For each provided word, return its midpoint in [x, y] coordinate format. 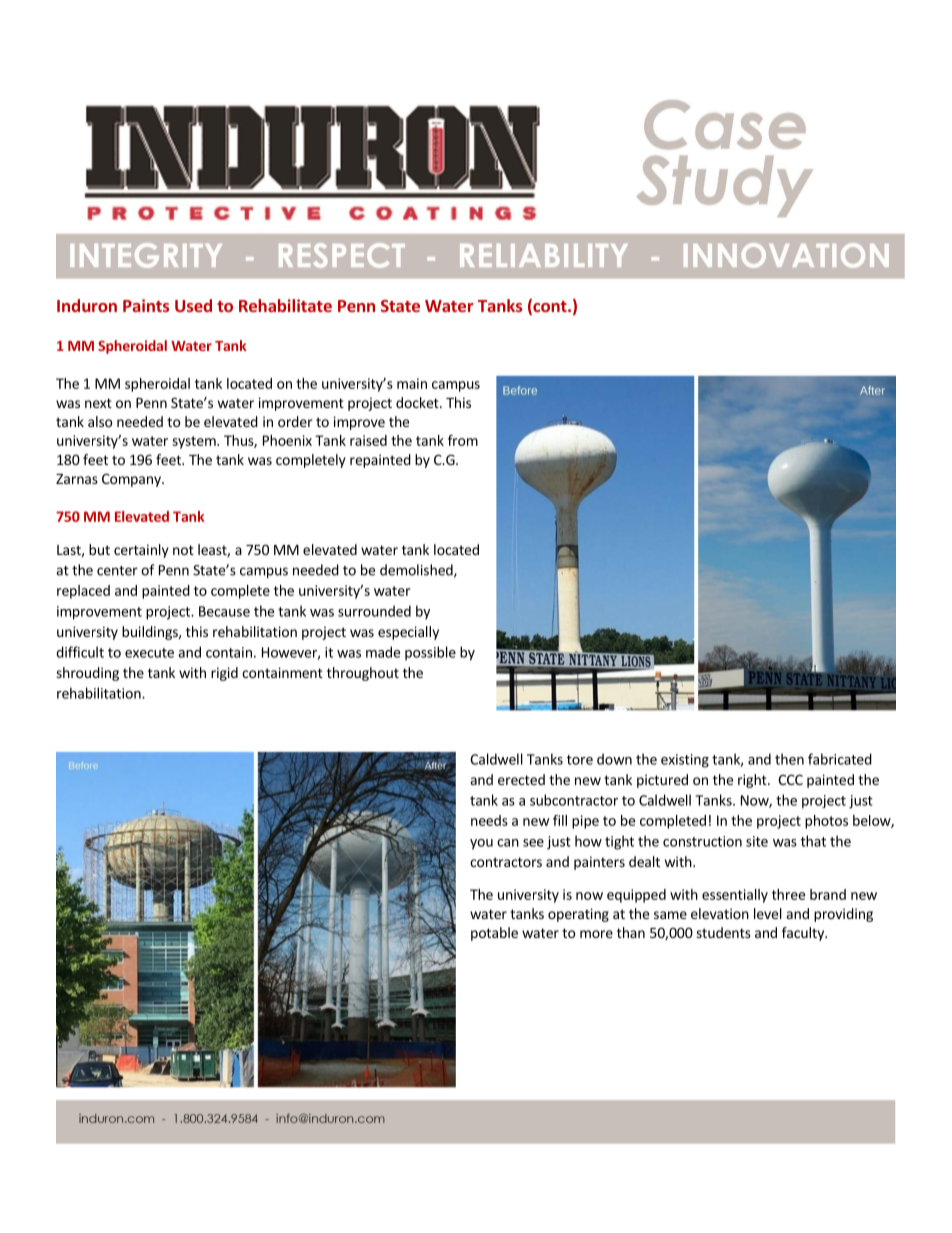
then [789, 759]
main [412, 383]
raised [368, 440]
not [183, 550]
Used [193, 305]
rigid [224, 674]
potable [494, 934]
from [463, 440]
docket [418, 402]
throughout [363, 674]
